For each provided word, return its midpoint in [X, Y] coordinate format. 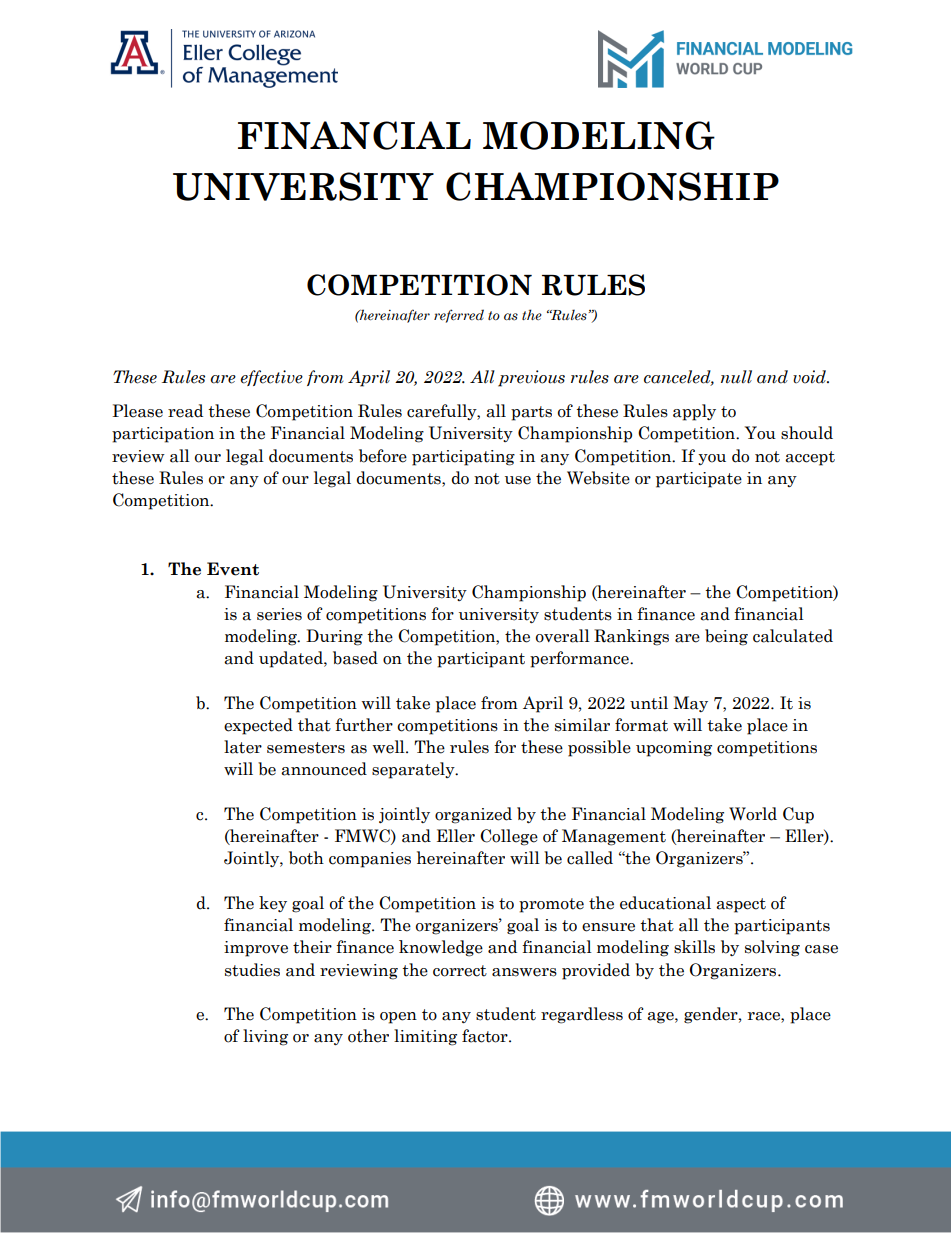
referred [459, 316]
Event [233, 569]
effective [272, 378]
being [726, 637]
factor [486, 1036]
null [736, 377]
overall [563, 636]
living [265, 1037]
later [243, 747]
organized [473, 815]
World [753, 814]
